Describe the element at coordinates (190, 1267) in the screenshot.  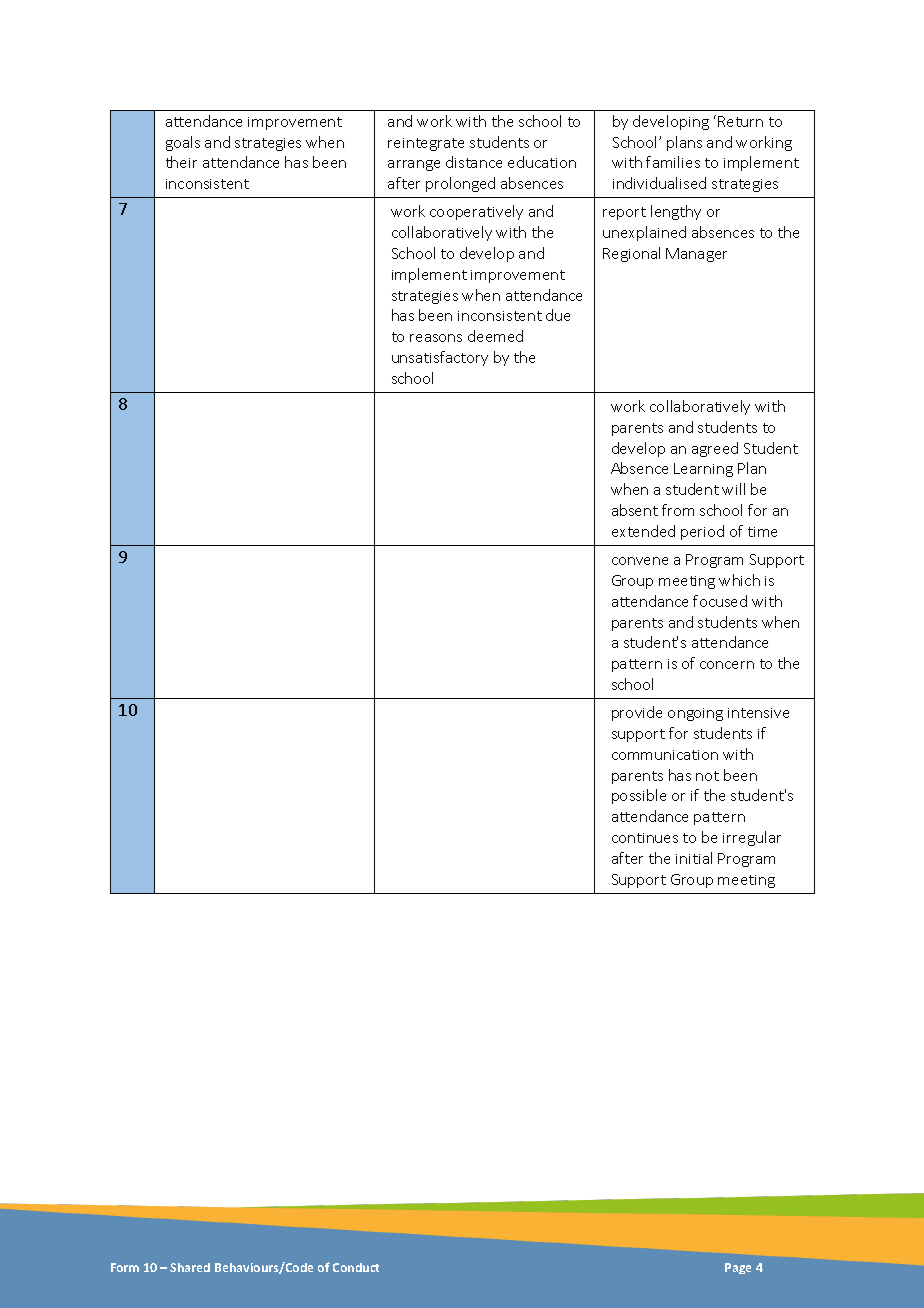
I see `Shared` at that location.
